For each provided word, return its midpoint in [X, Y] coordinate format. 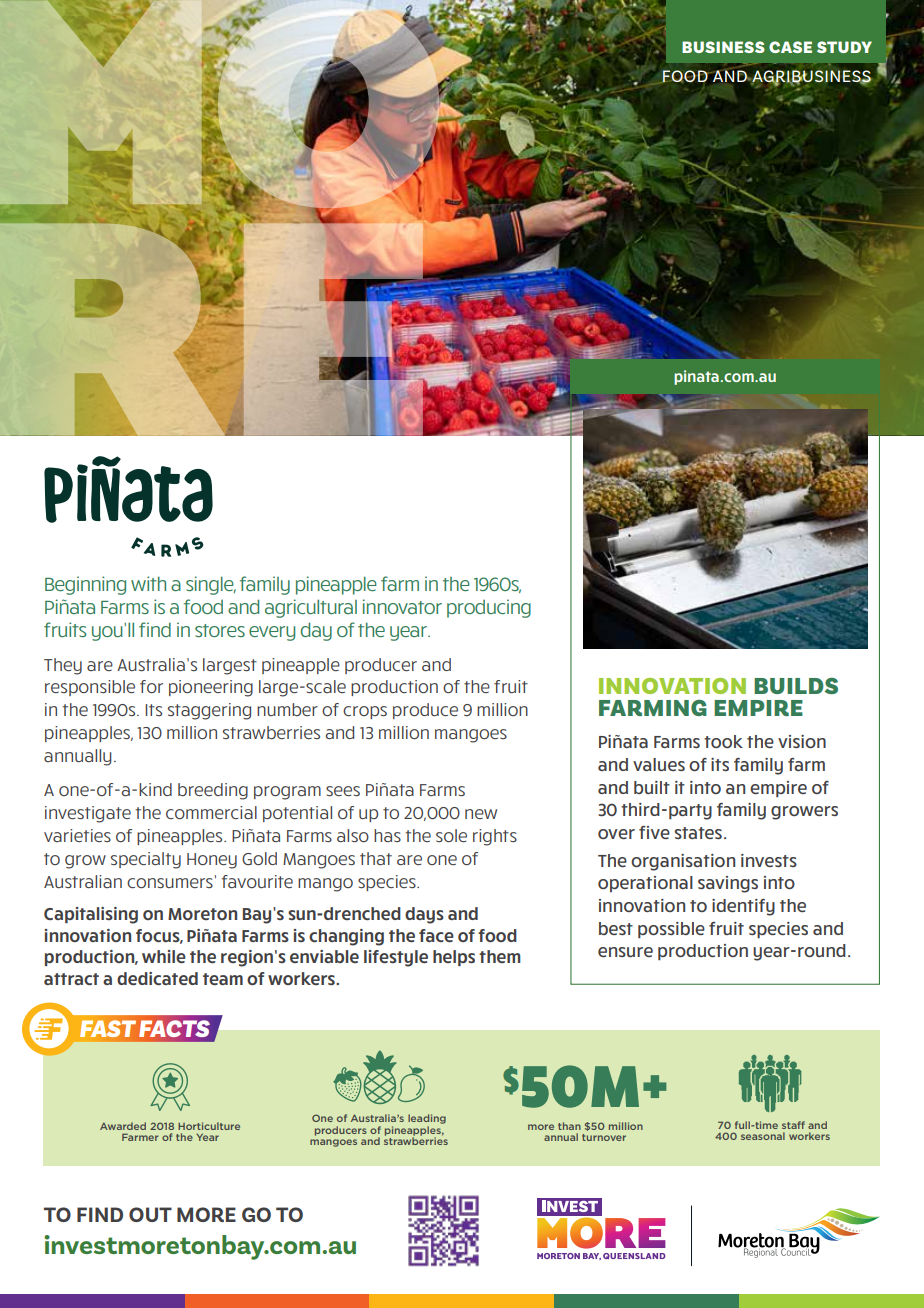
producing [489, 608]
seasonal [763, 1136]
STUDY [844, 47]
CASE [790, 47]
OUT [150, 1214]
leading [427, 1119]
